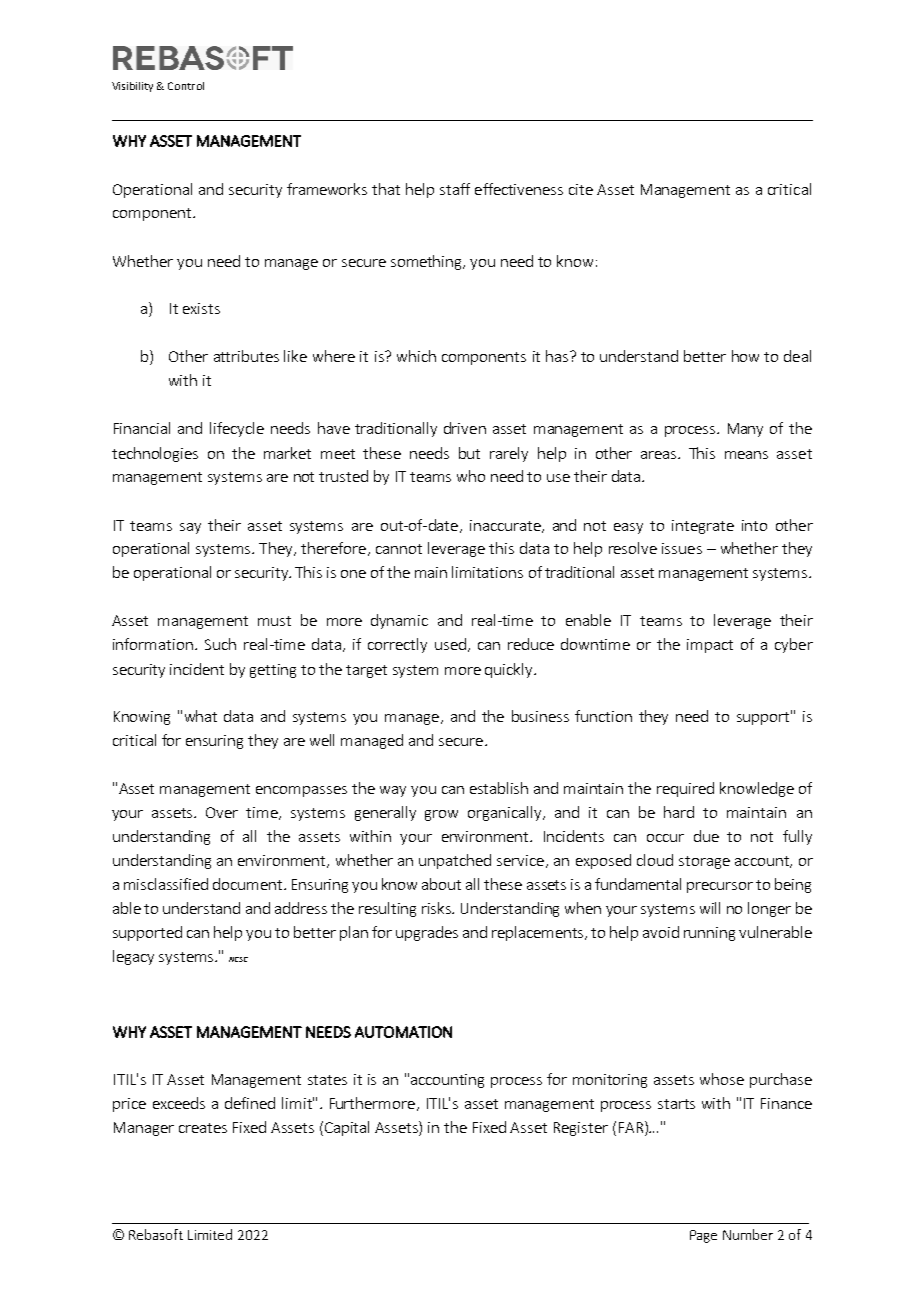 The width and height of the document is (924, 1308). What do you see at coordinates (581, 189) in the document?
I see `cite` at bounding box center [581, 189].
